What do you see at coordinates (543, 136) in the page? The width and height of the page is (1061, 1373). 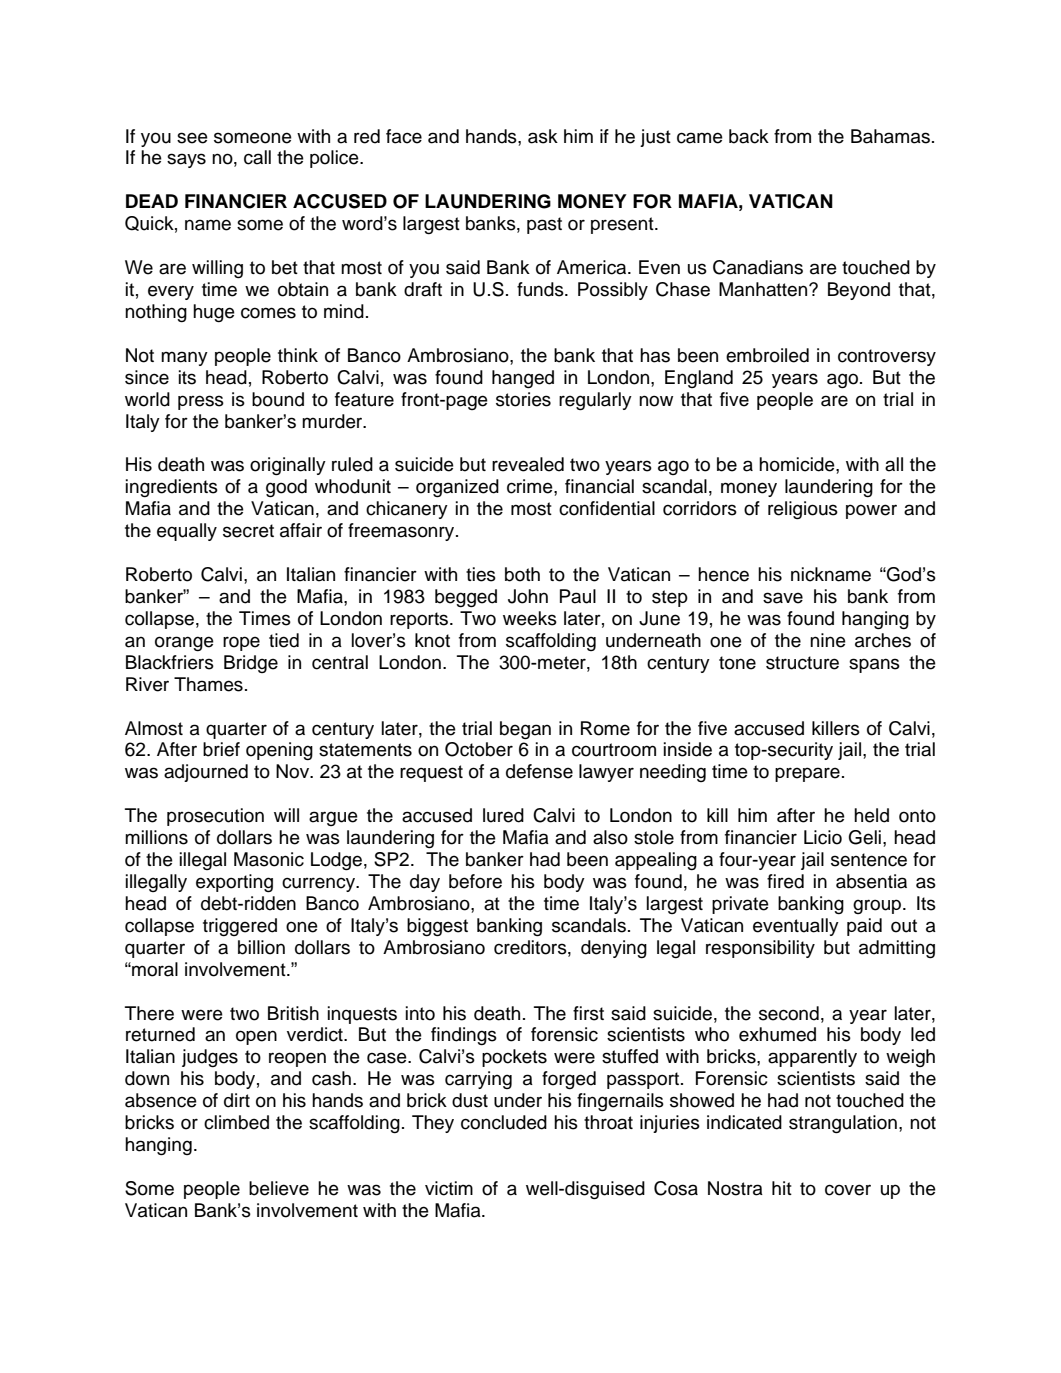 I see `ask` at bounding box center [543, 136].
